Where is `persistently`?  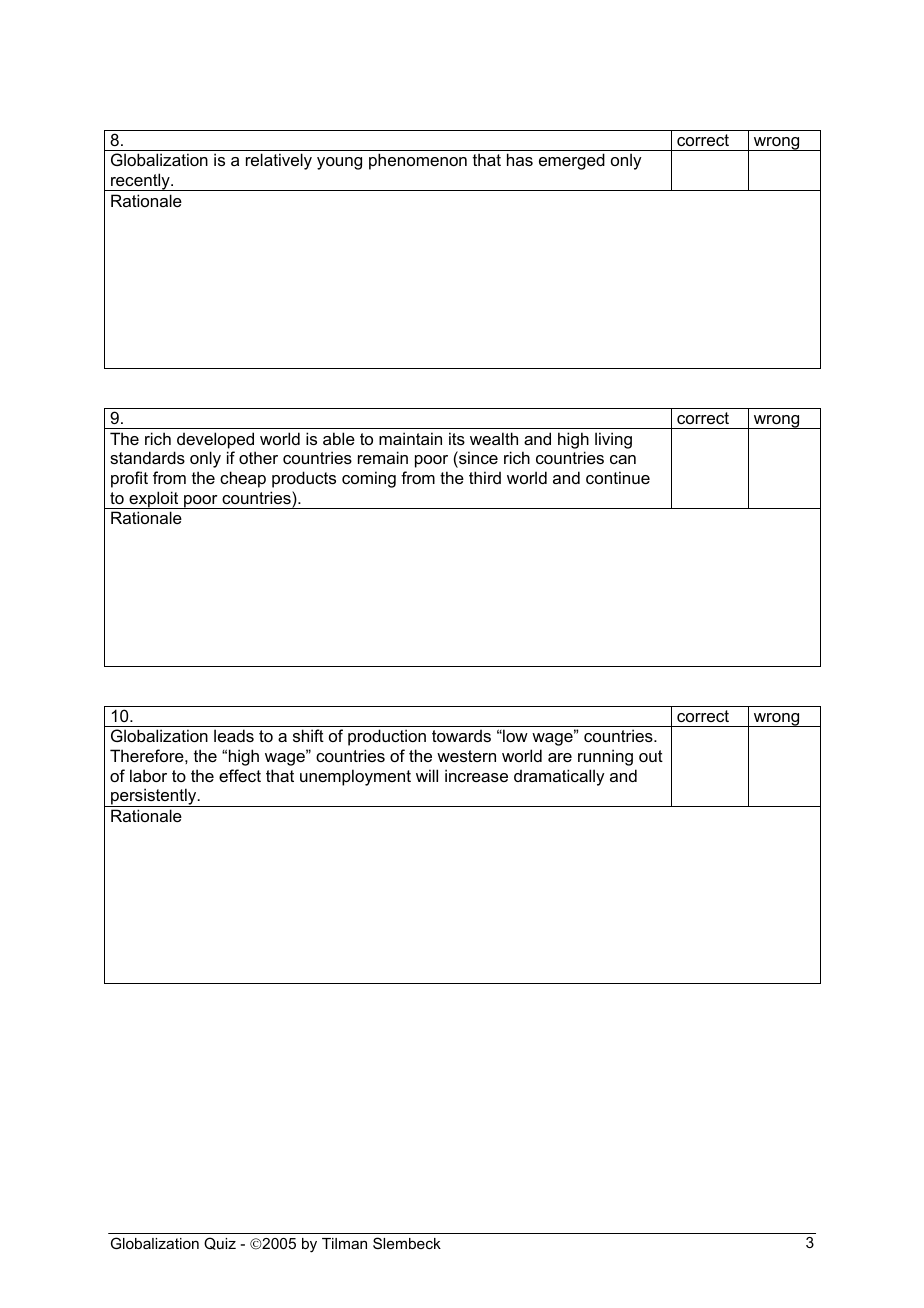
persistently is located at coordinates (154, 797).
